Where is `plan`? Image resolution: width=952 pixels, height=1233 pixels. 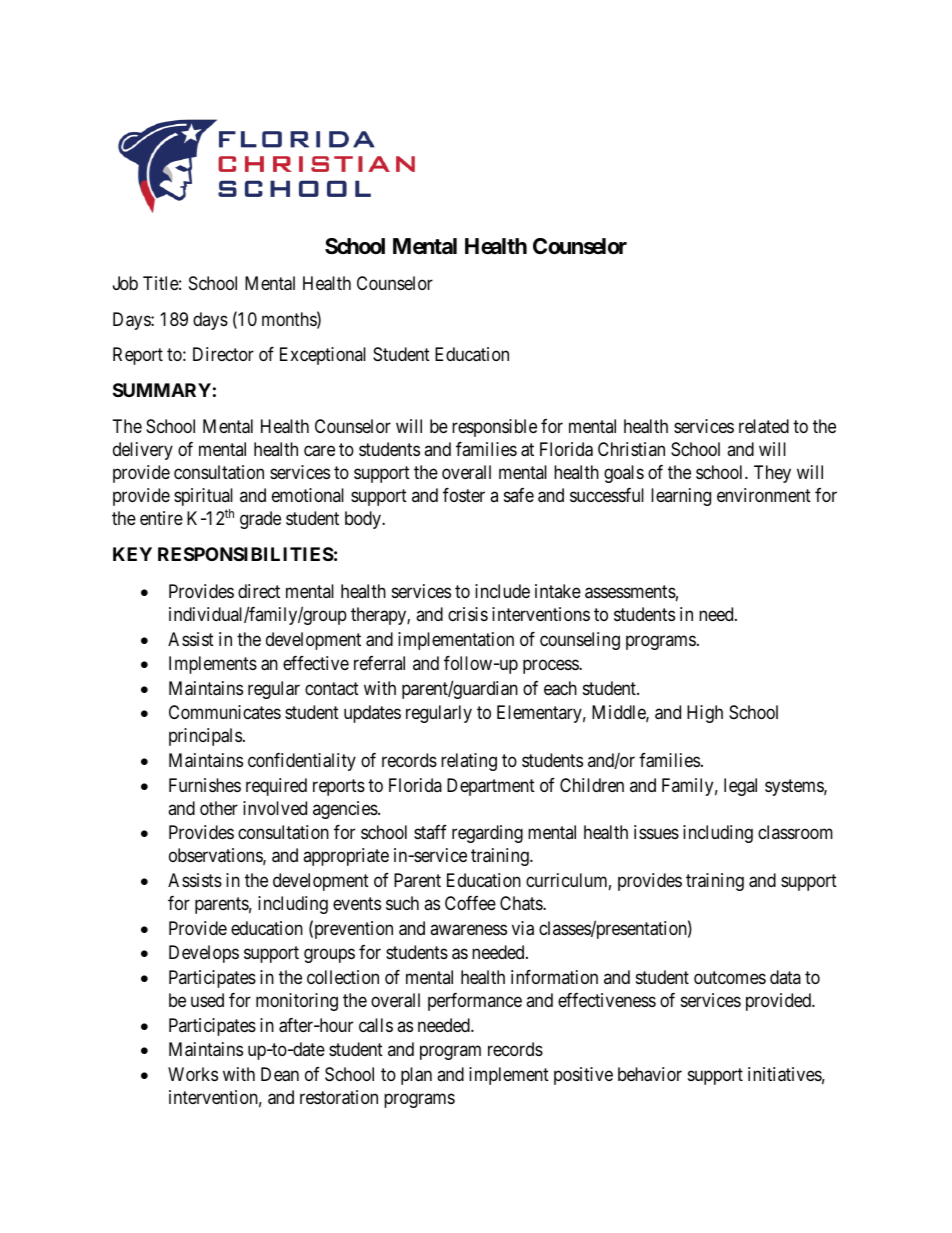
plan is located at coordinates (416, 1076).
